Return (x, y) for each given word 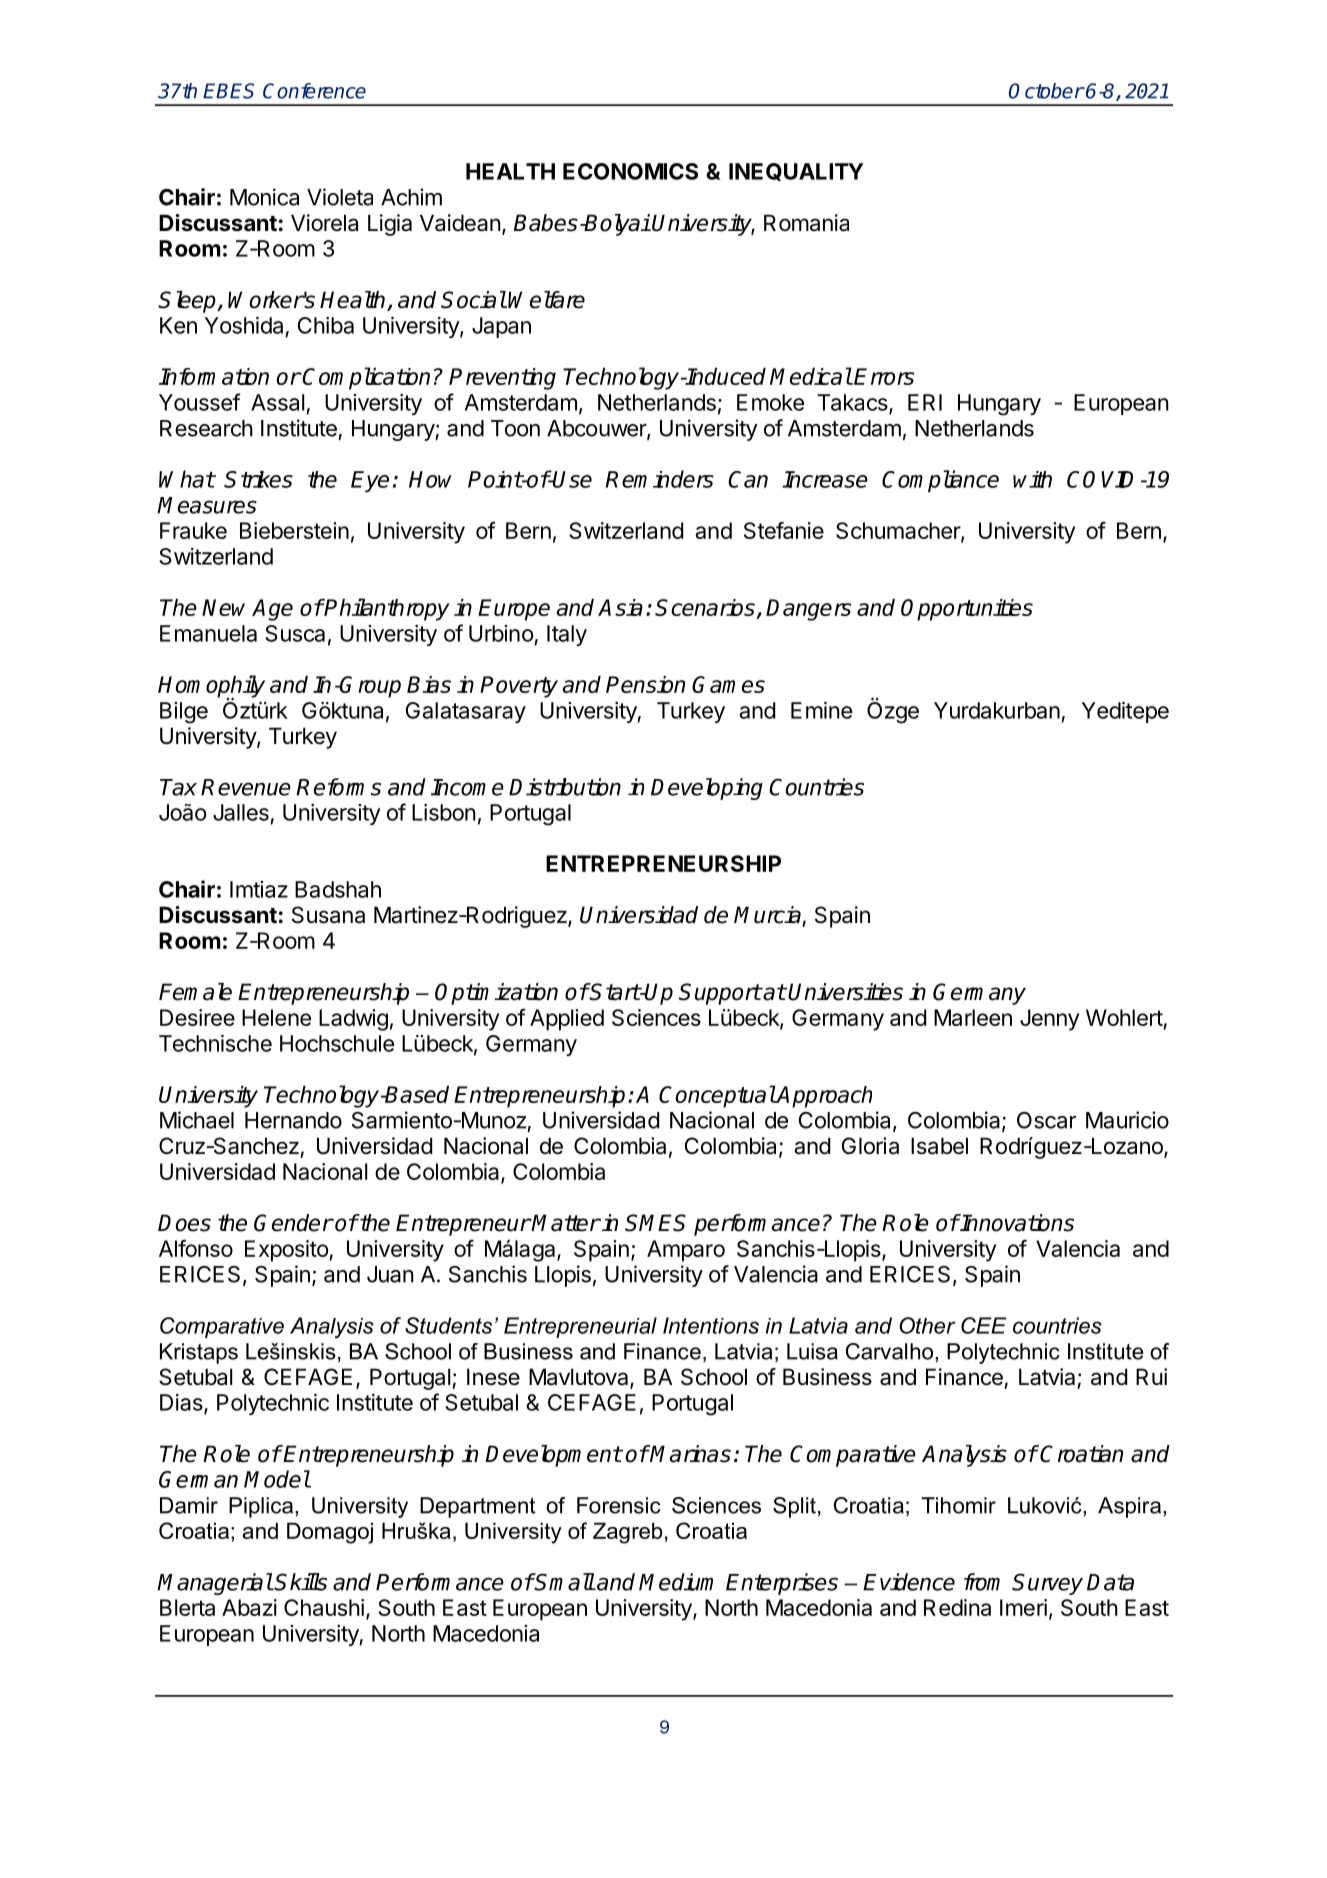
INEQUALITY (796, 172)
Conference (314, 91)
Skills (300, 1582)
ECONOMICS (630, 171)
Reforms (338, 787)
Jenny (1049, 1020)
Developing (707, 789)
